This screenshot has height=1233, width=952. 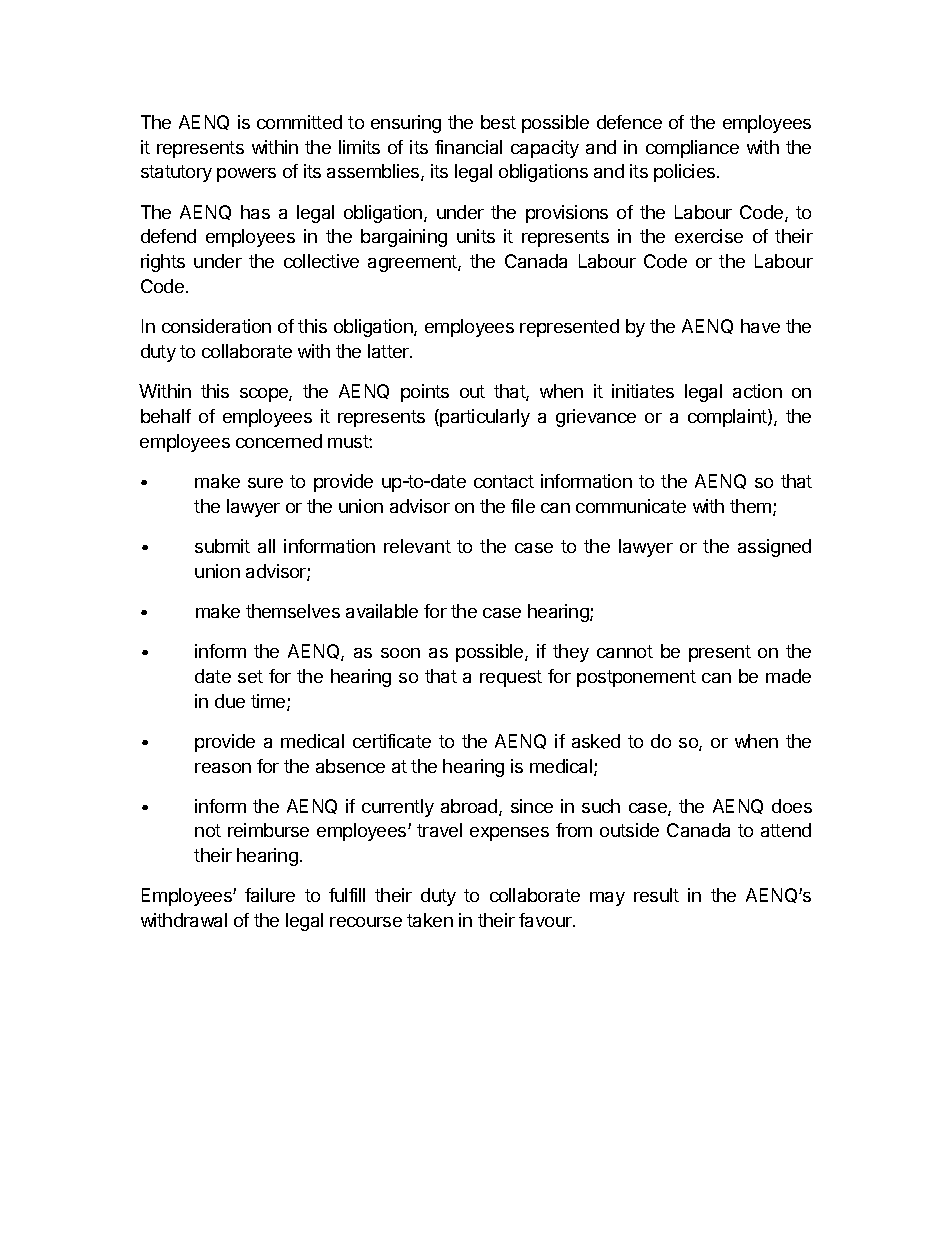 I want to click on submit, so click(x=222, y=546).
